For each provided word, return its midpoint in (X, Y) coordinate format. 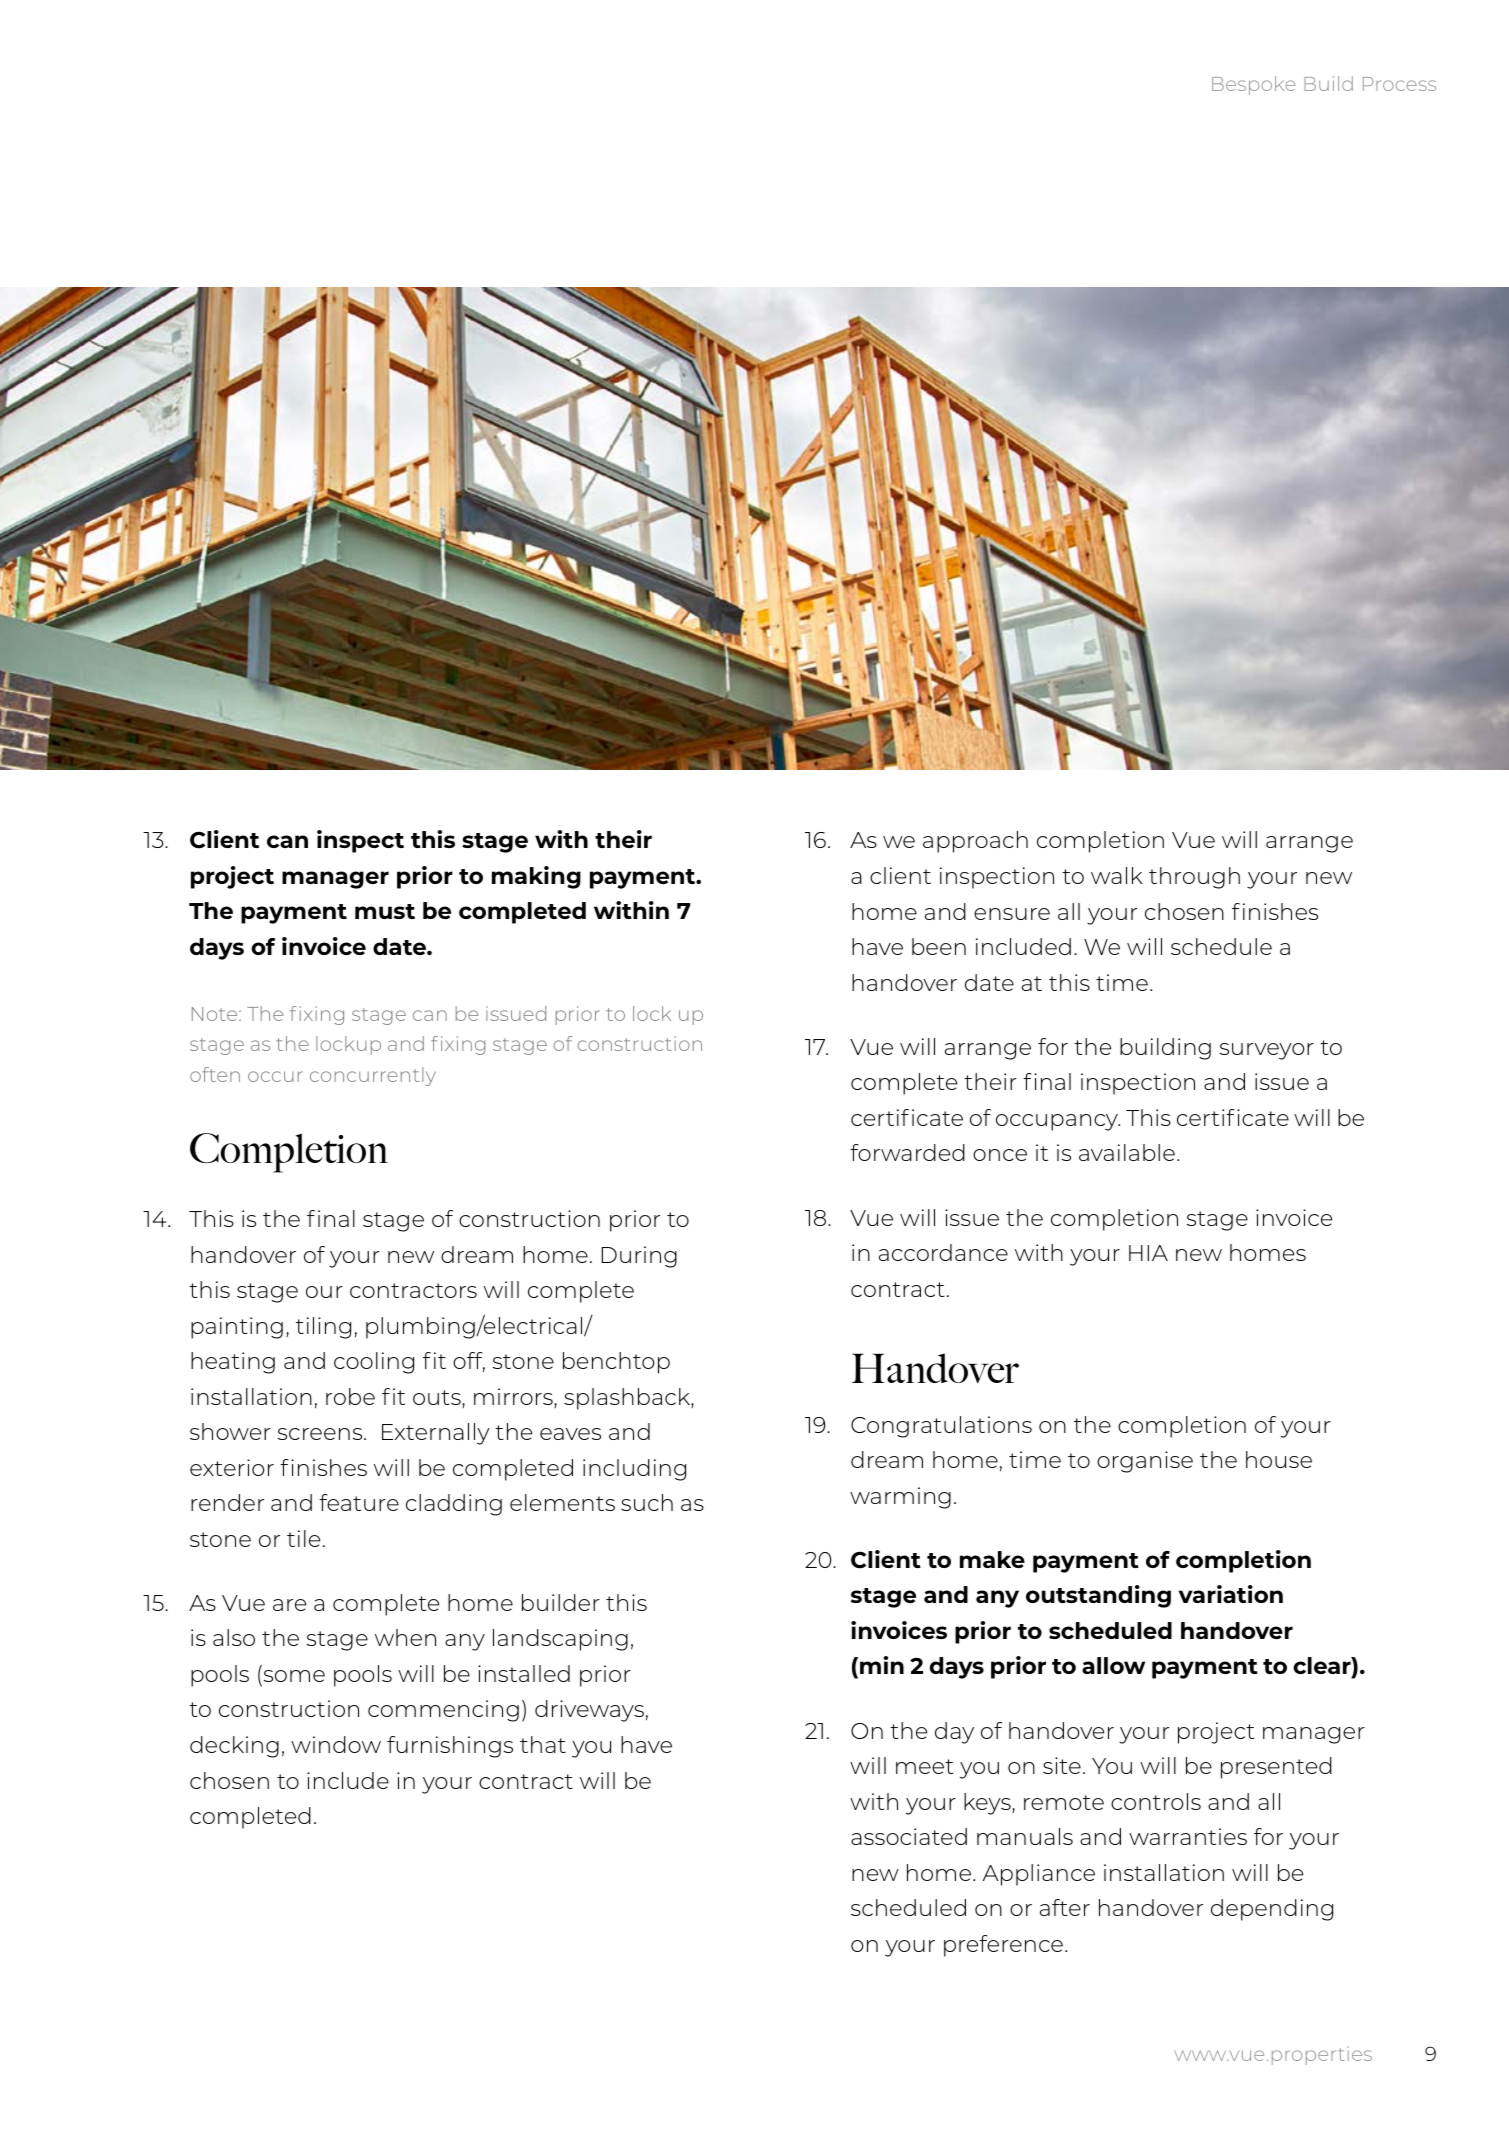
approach (975, 842)
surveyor (1267, 1051)
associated (909, 1836)
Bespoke (1254, 85)
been (939, 946)
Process (1399, 84)
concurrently (373, 1076)
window (336, 1744)
